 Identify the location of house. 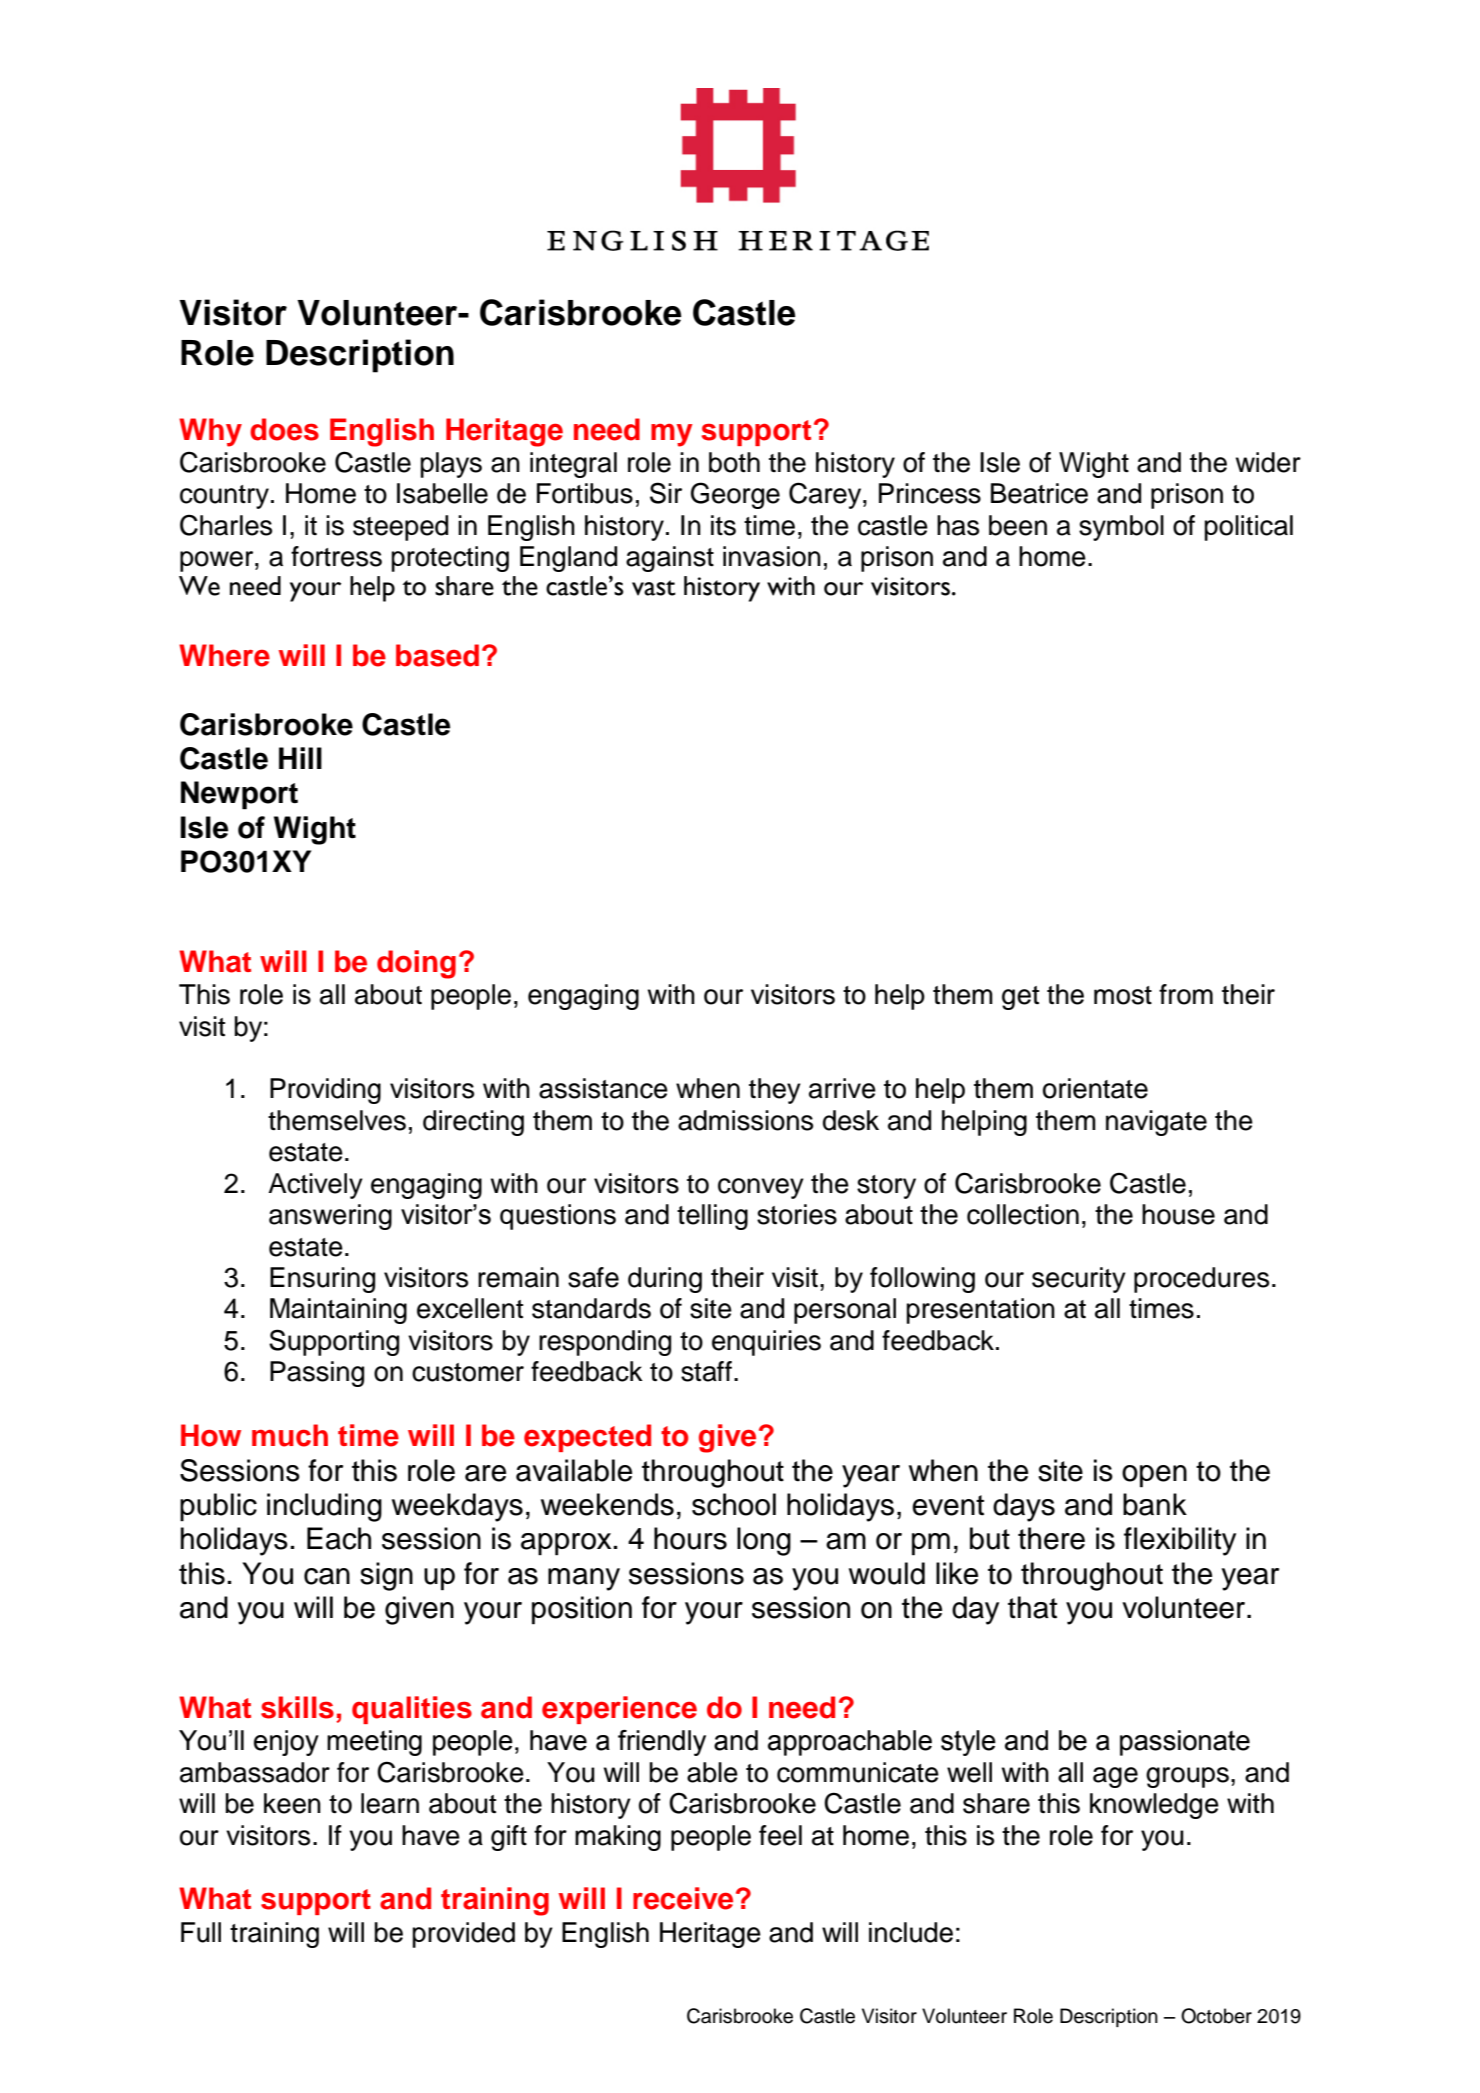
(1178, 1214).
